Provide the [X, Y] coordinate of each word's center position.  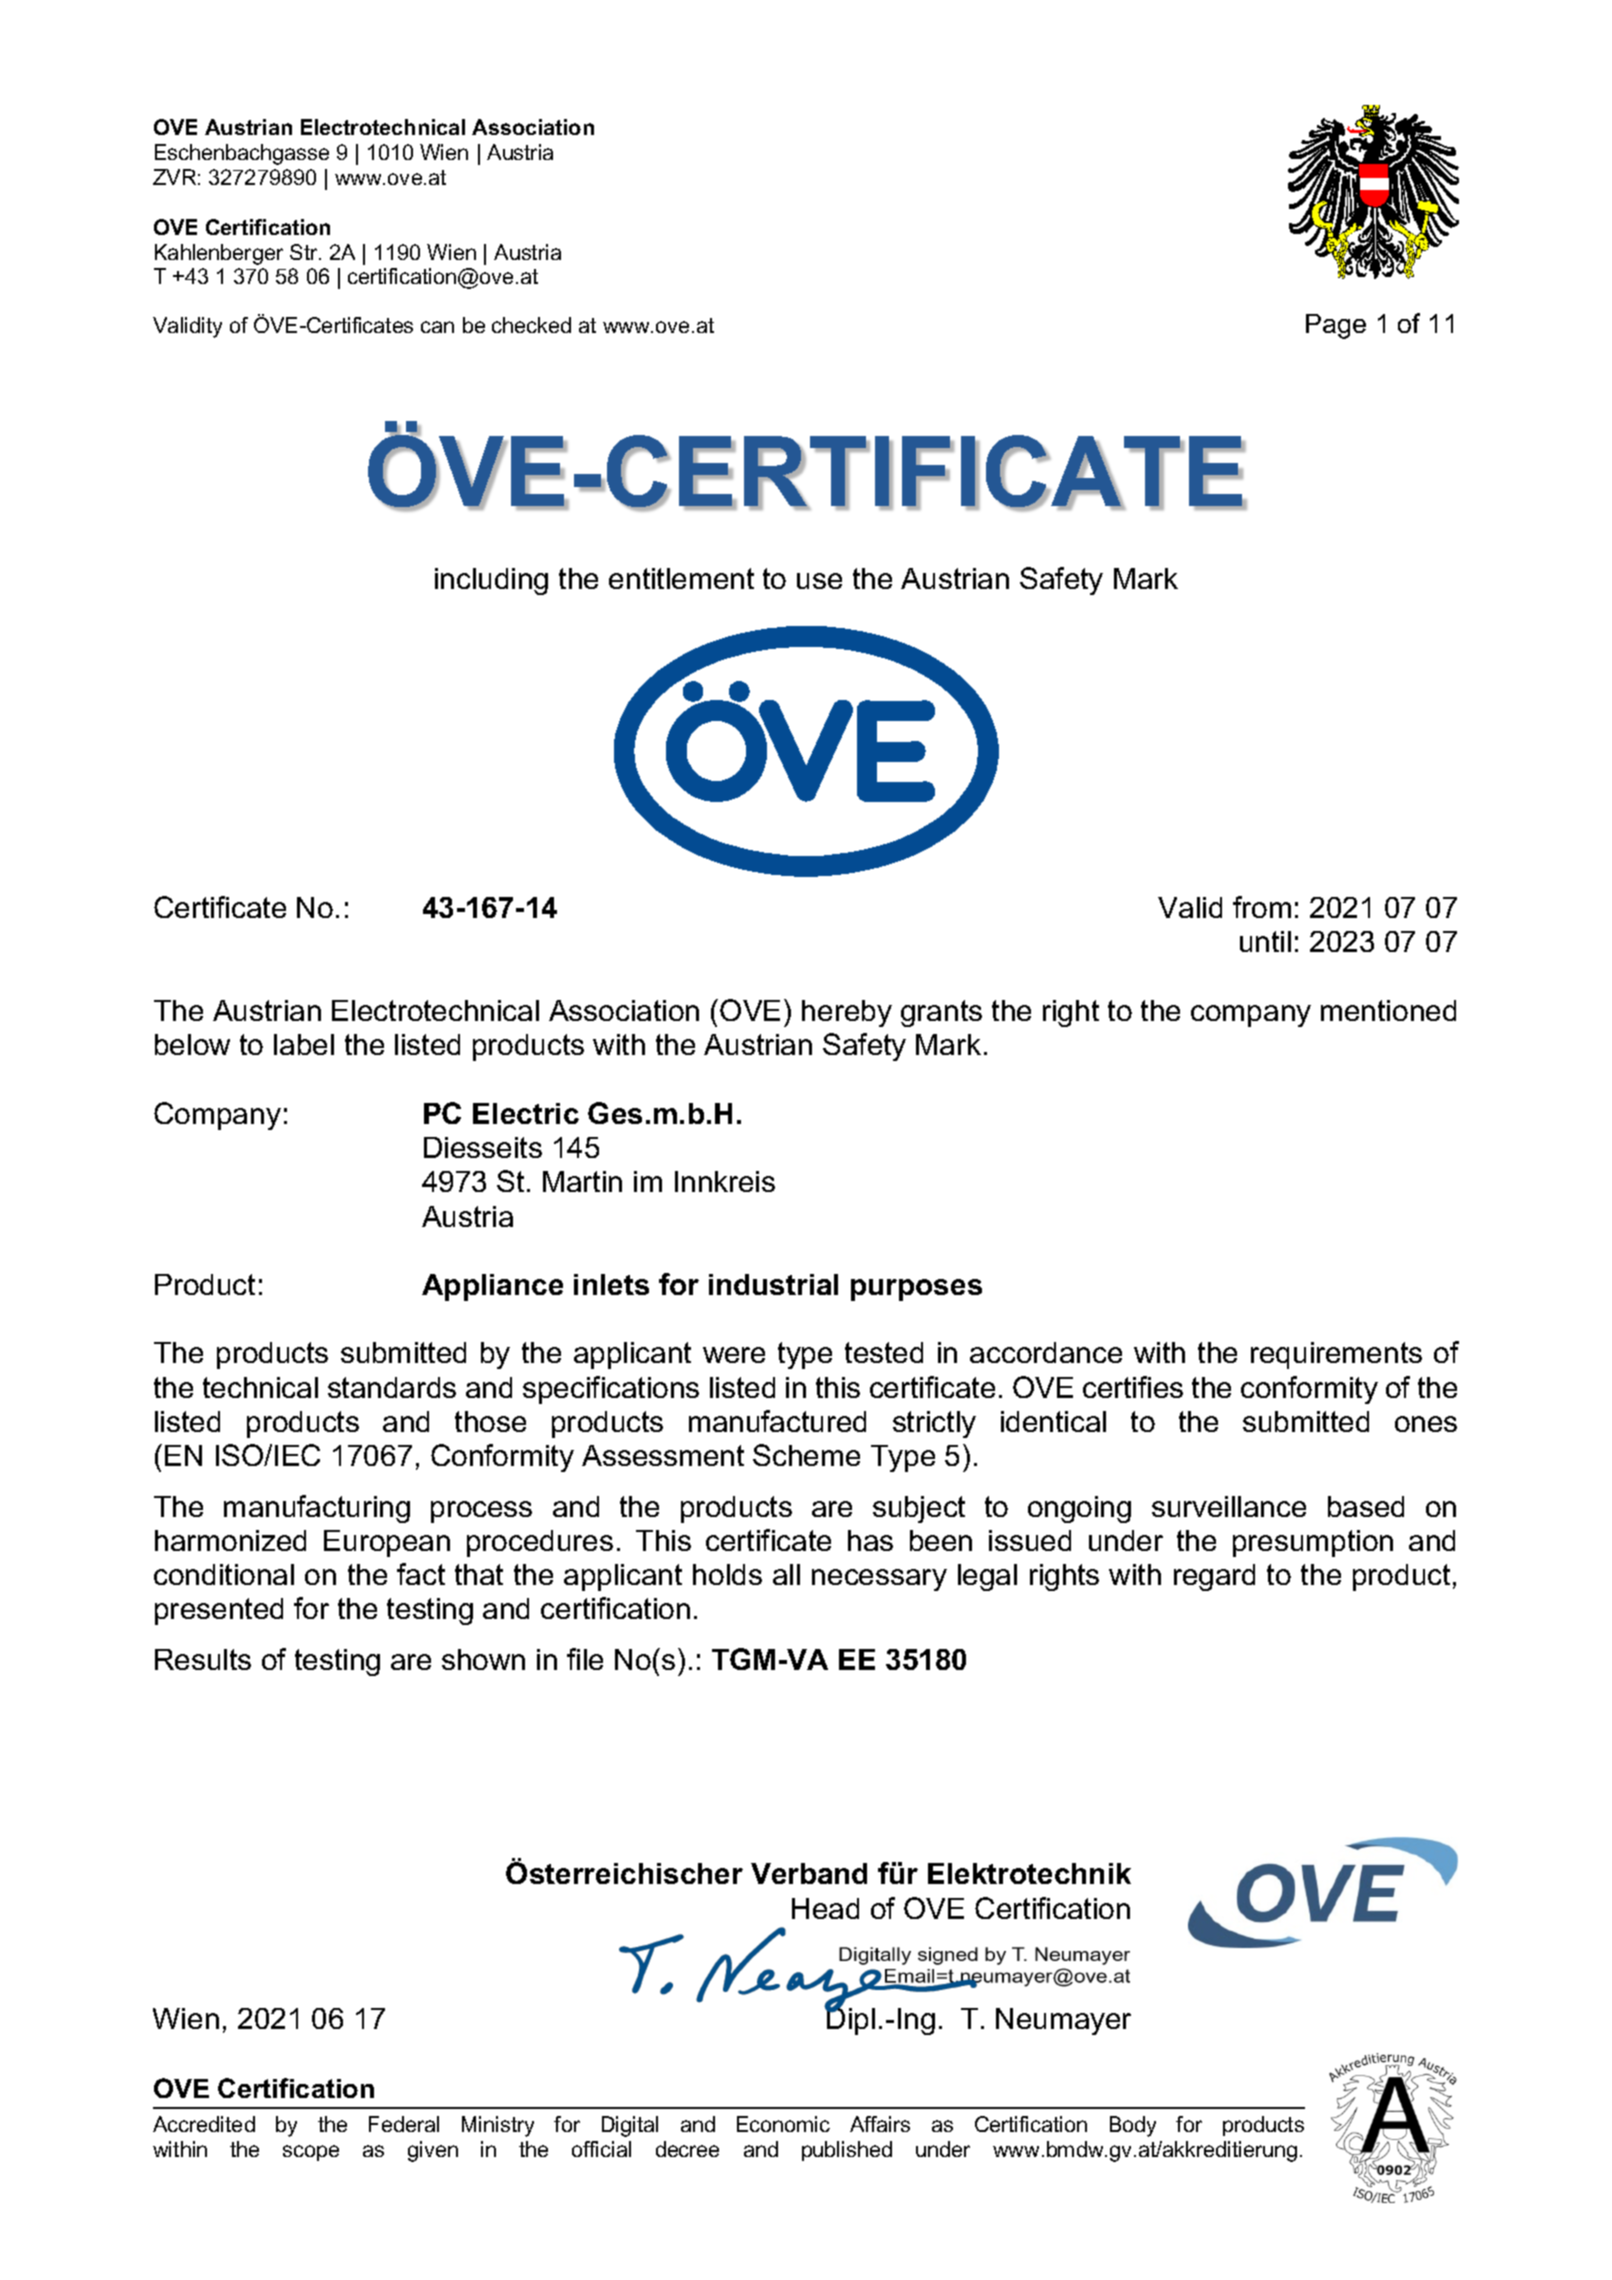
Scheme [806, 1455]
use [819, 581]
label [304, 1044]
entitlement [681, 578]
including [491, 581]
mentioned [1388, 1010]
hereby [847, 1013]
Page [1336, 326]
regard [1214, 1577]
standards [392, 1387]
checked [531, 325]
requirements [1336, 1355]
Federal [404, 2124]
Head [825, 1908]
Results [203, 1659]
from [1262, 907]
